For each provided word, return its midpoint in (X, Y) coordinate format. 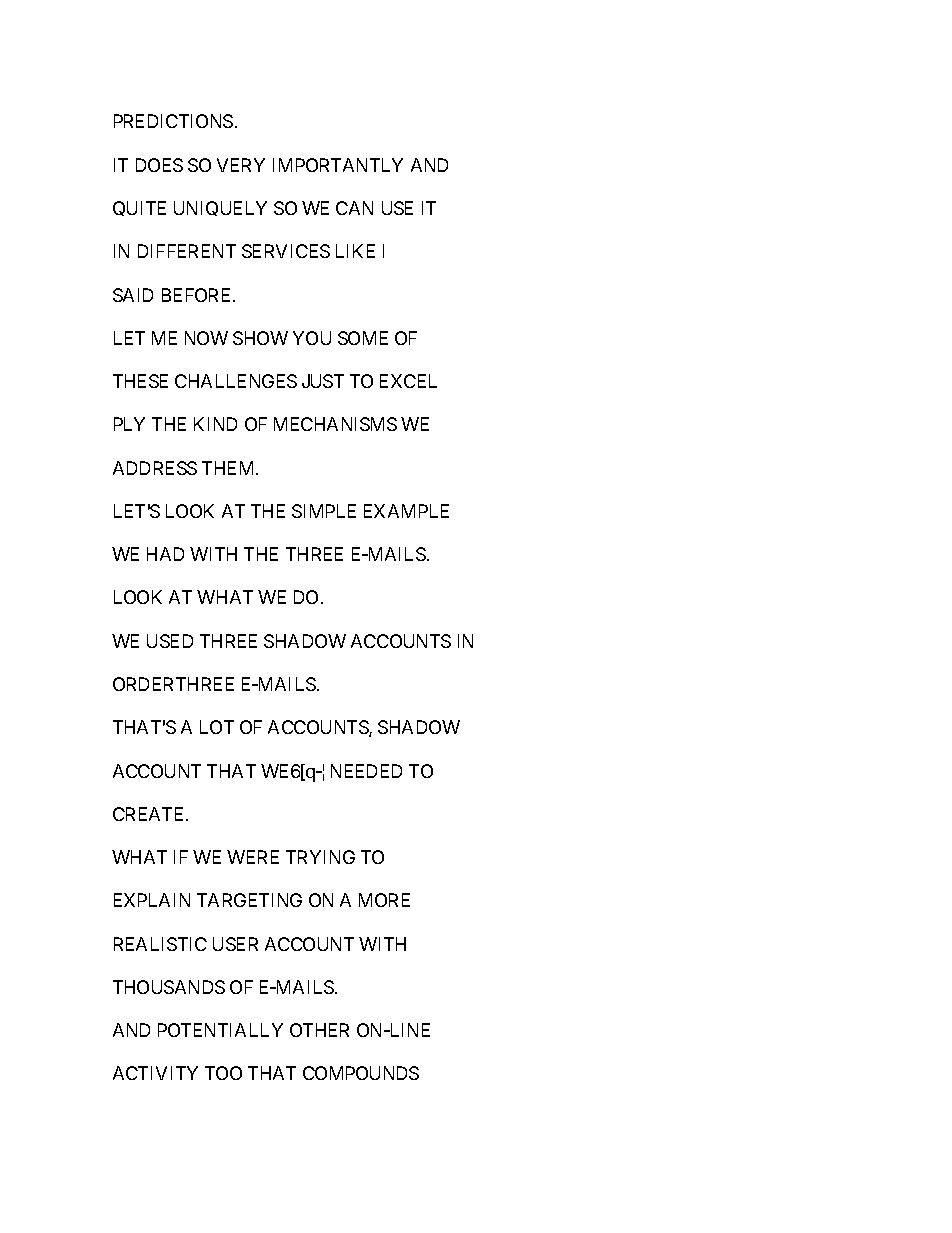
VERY (241, 165)
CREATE (150, 814)
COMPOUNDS (361, 1073)
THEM (229, 468)
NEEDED (366, 771)
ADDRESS (155, 468)
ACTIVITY (155, 1073)
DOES (159, 165)
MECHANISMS (335, 424)
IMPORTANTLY (338, 165)
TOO (223, 1073)
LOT (217, 727)
